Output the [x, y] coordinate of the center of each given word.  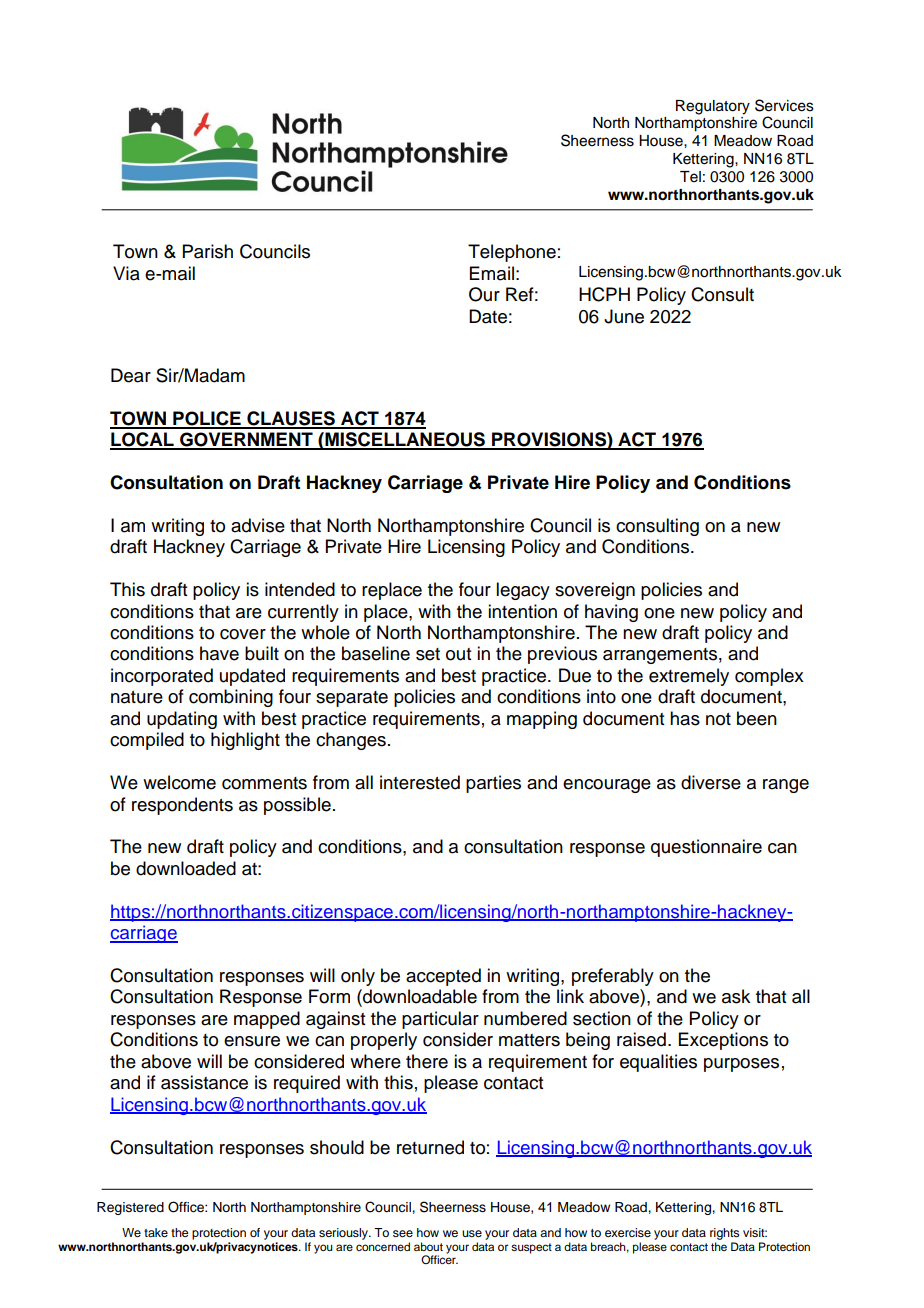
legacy [523, 591]
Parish [208, 251]
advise [258, 525]
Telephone [512, 253]
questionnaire [706, 848]
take [156, 1232]
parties [493, 784]
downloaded [186, 868]
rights [725, 1234]
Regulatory [713, 107]
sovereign [595, 591]
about [428, 1246]
